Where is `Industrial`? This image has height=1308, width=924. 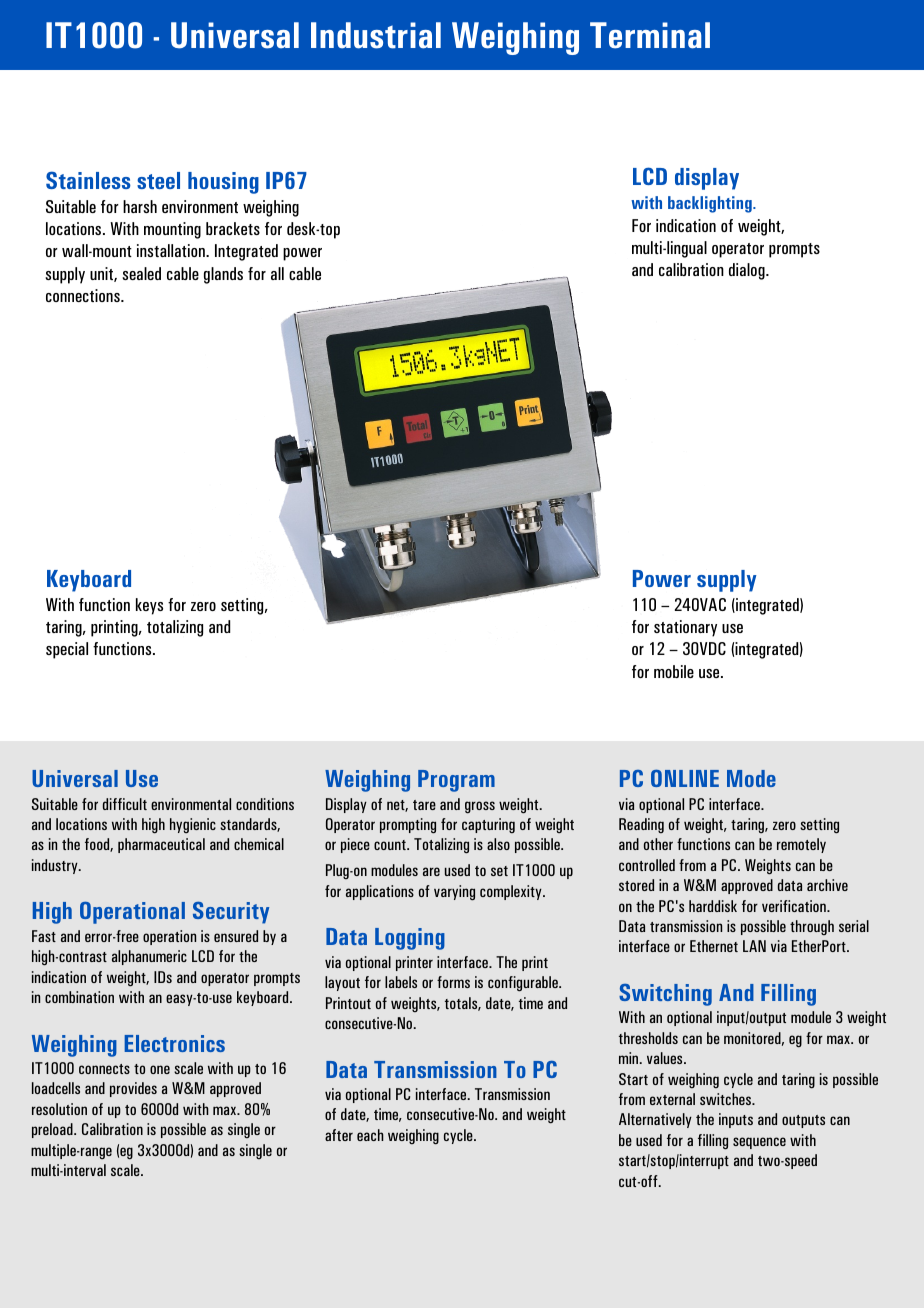
Industrial is located at coordinates (376, 35).
